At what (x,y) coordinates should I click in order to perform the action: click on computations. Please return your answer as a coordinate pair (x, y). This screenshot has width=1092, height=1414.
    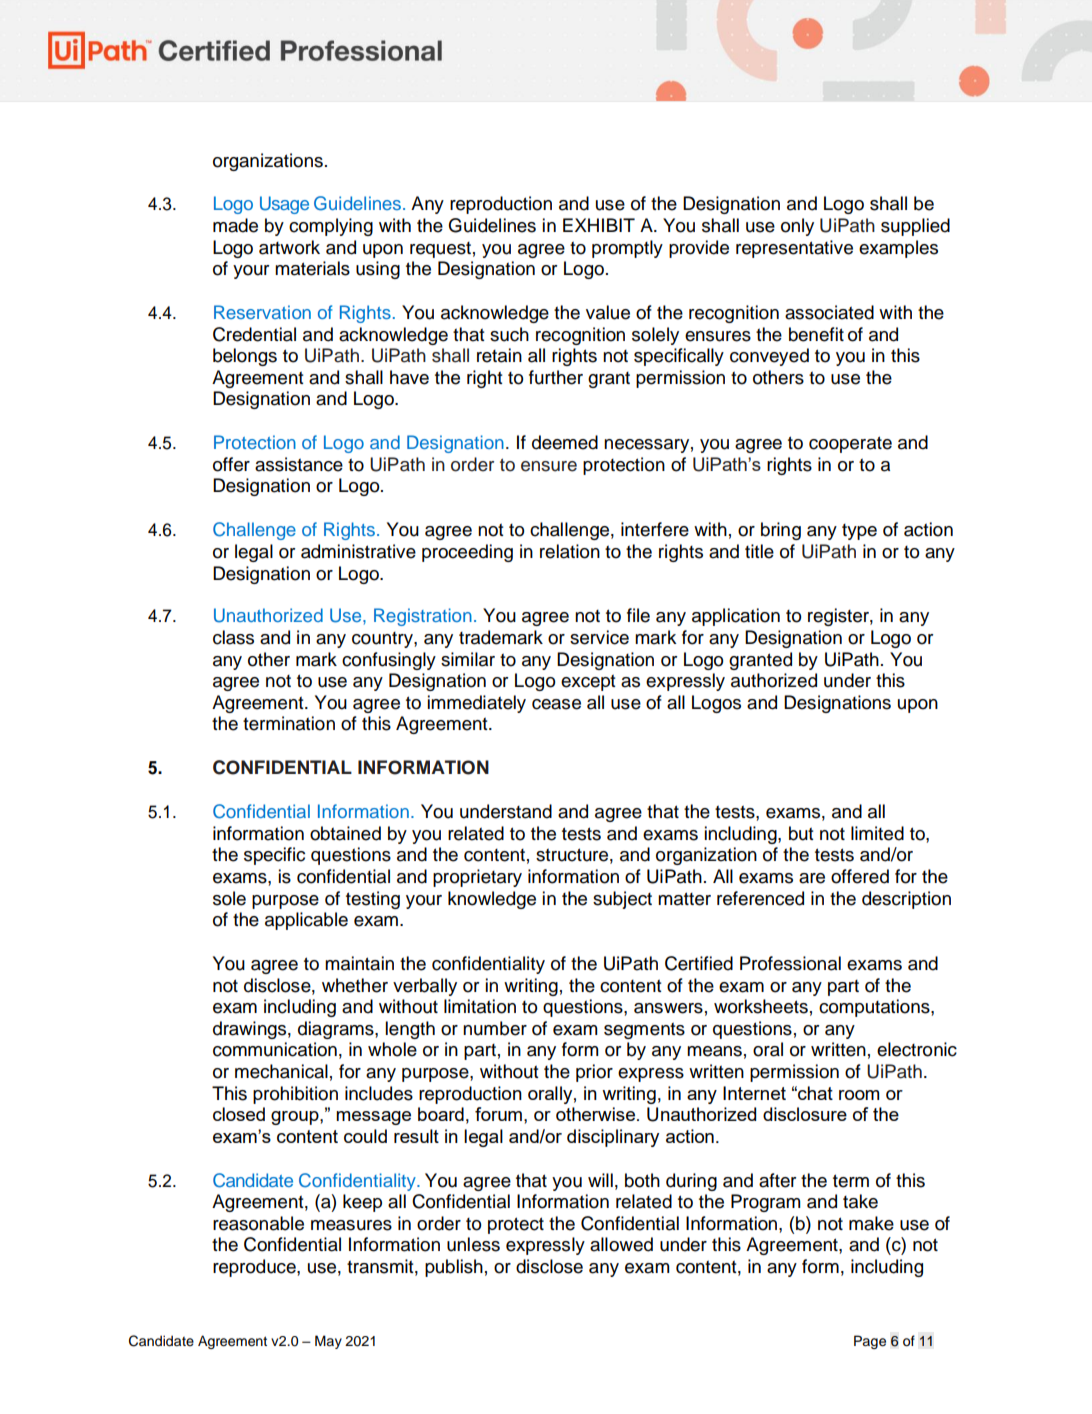
    Looking at the image, I should click on (875, 1008).
